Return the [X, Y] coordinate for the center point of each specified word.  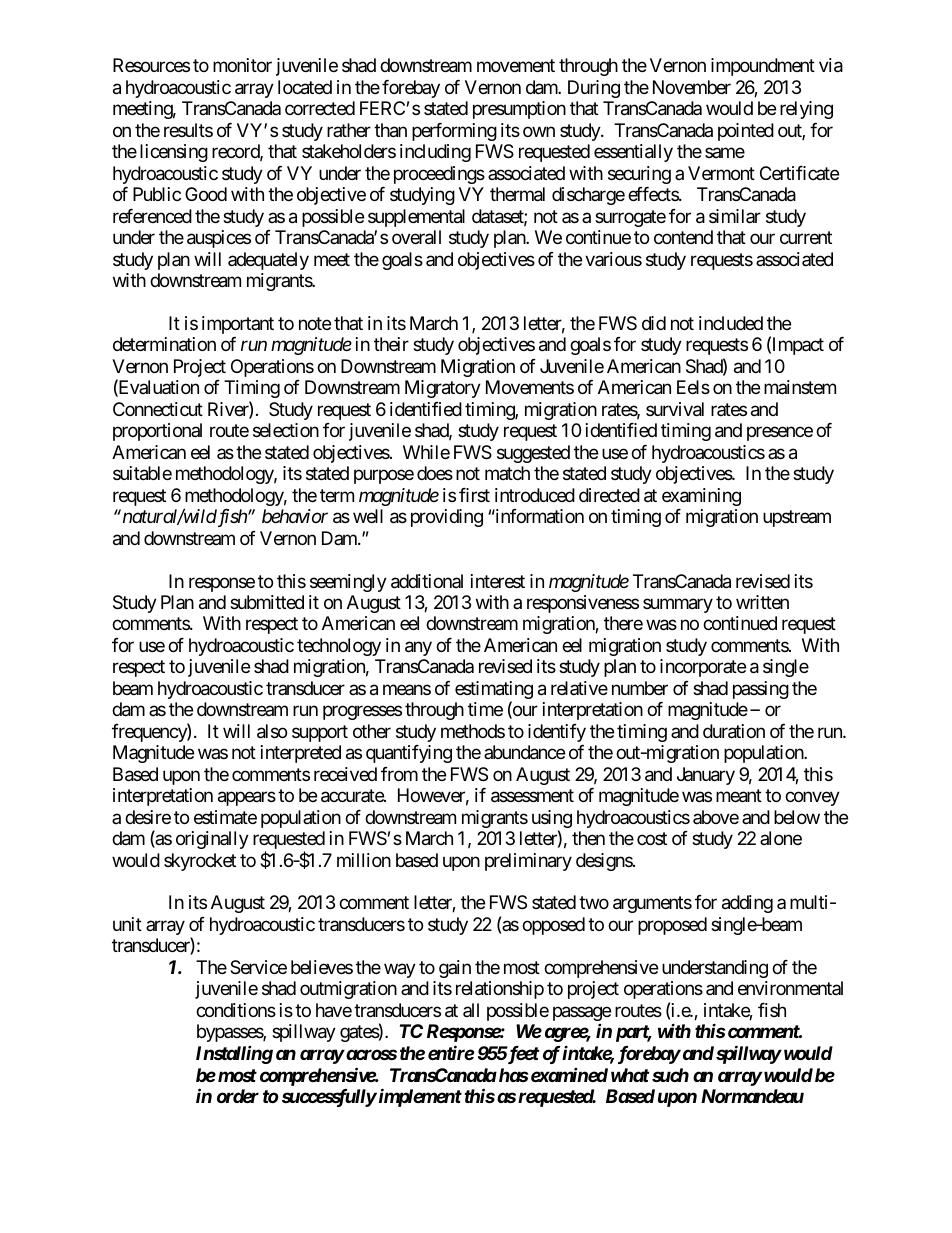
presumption [519, 110]
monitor [242, 65]
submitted [267, 602]
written [762, 602]
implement [419, 1097]
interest [498, 581]
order [238, 1096]
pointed [746, 132]
